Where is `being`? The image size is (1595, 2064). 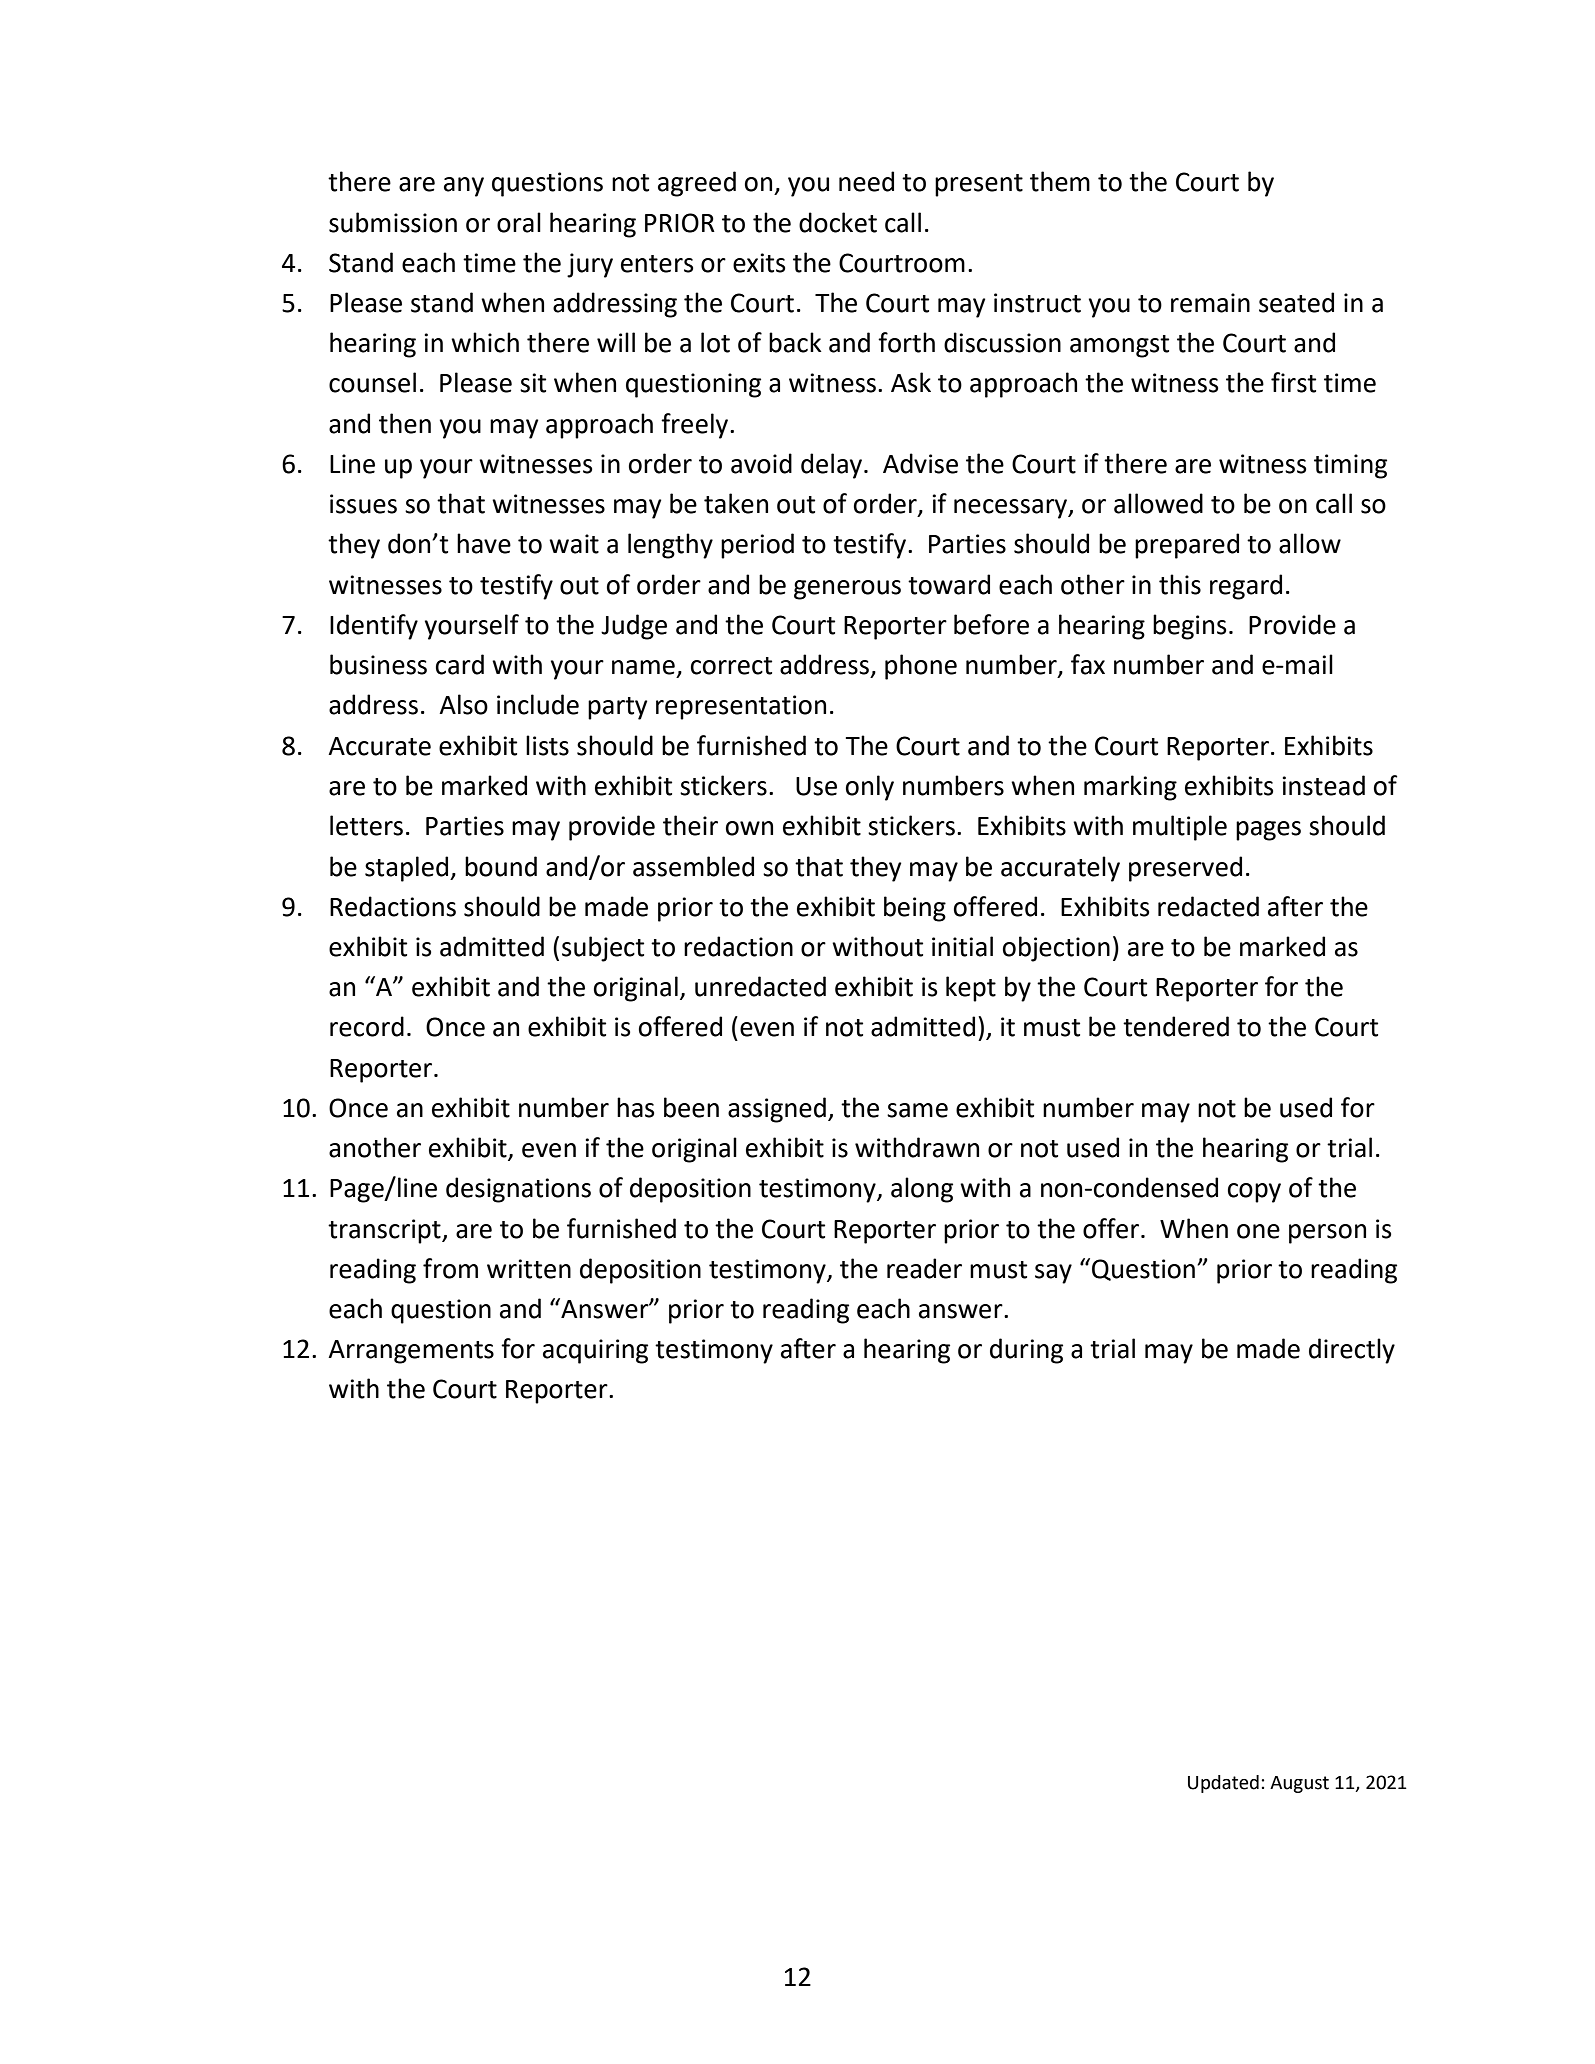
being is located at coordinates (915, 909).
